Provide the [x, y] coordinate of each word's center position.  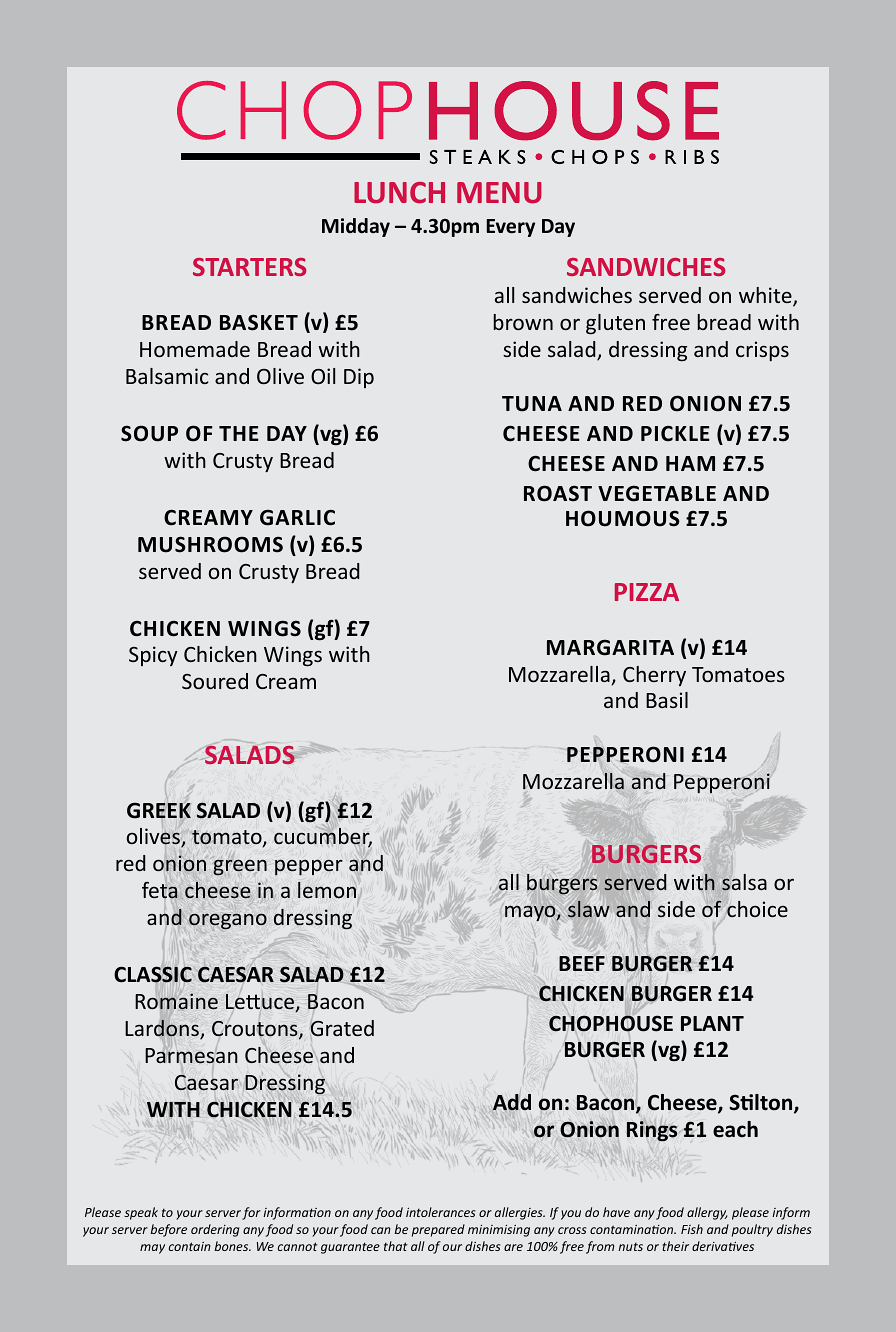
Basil [667, 700]
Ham [690, 463]
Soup [149, 433]
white [766, 297]
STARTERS [249, 267]
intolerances [440, 1212]
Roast [558, 493]
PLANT [712, 1023]
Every [510, 228]
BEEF [582, 963]
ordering [215, 1230]
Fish [692, 1229]
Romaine [176, 1001]
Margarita [610, 647]
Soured [215, 681]
